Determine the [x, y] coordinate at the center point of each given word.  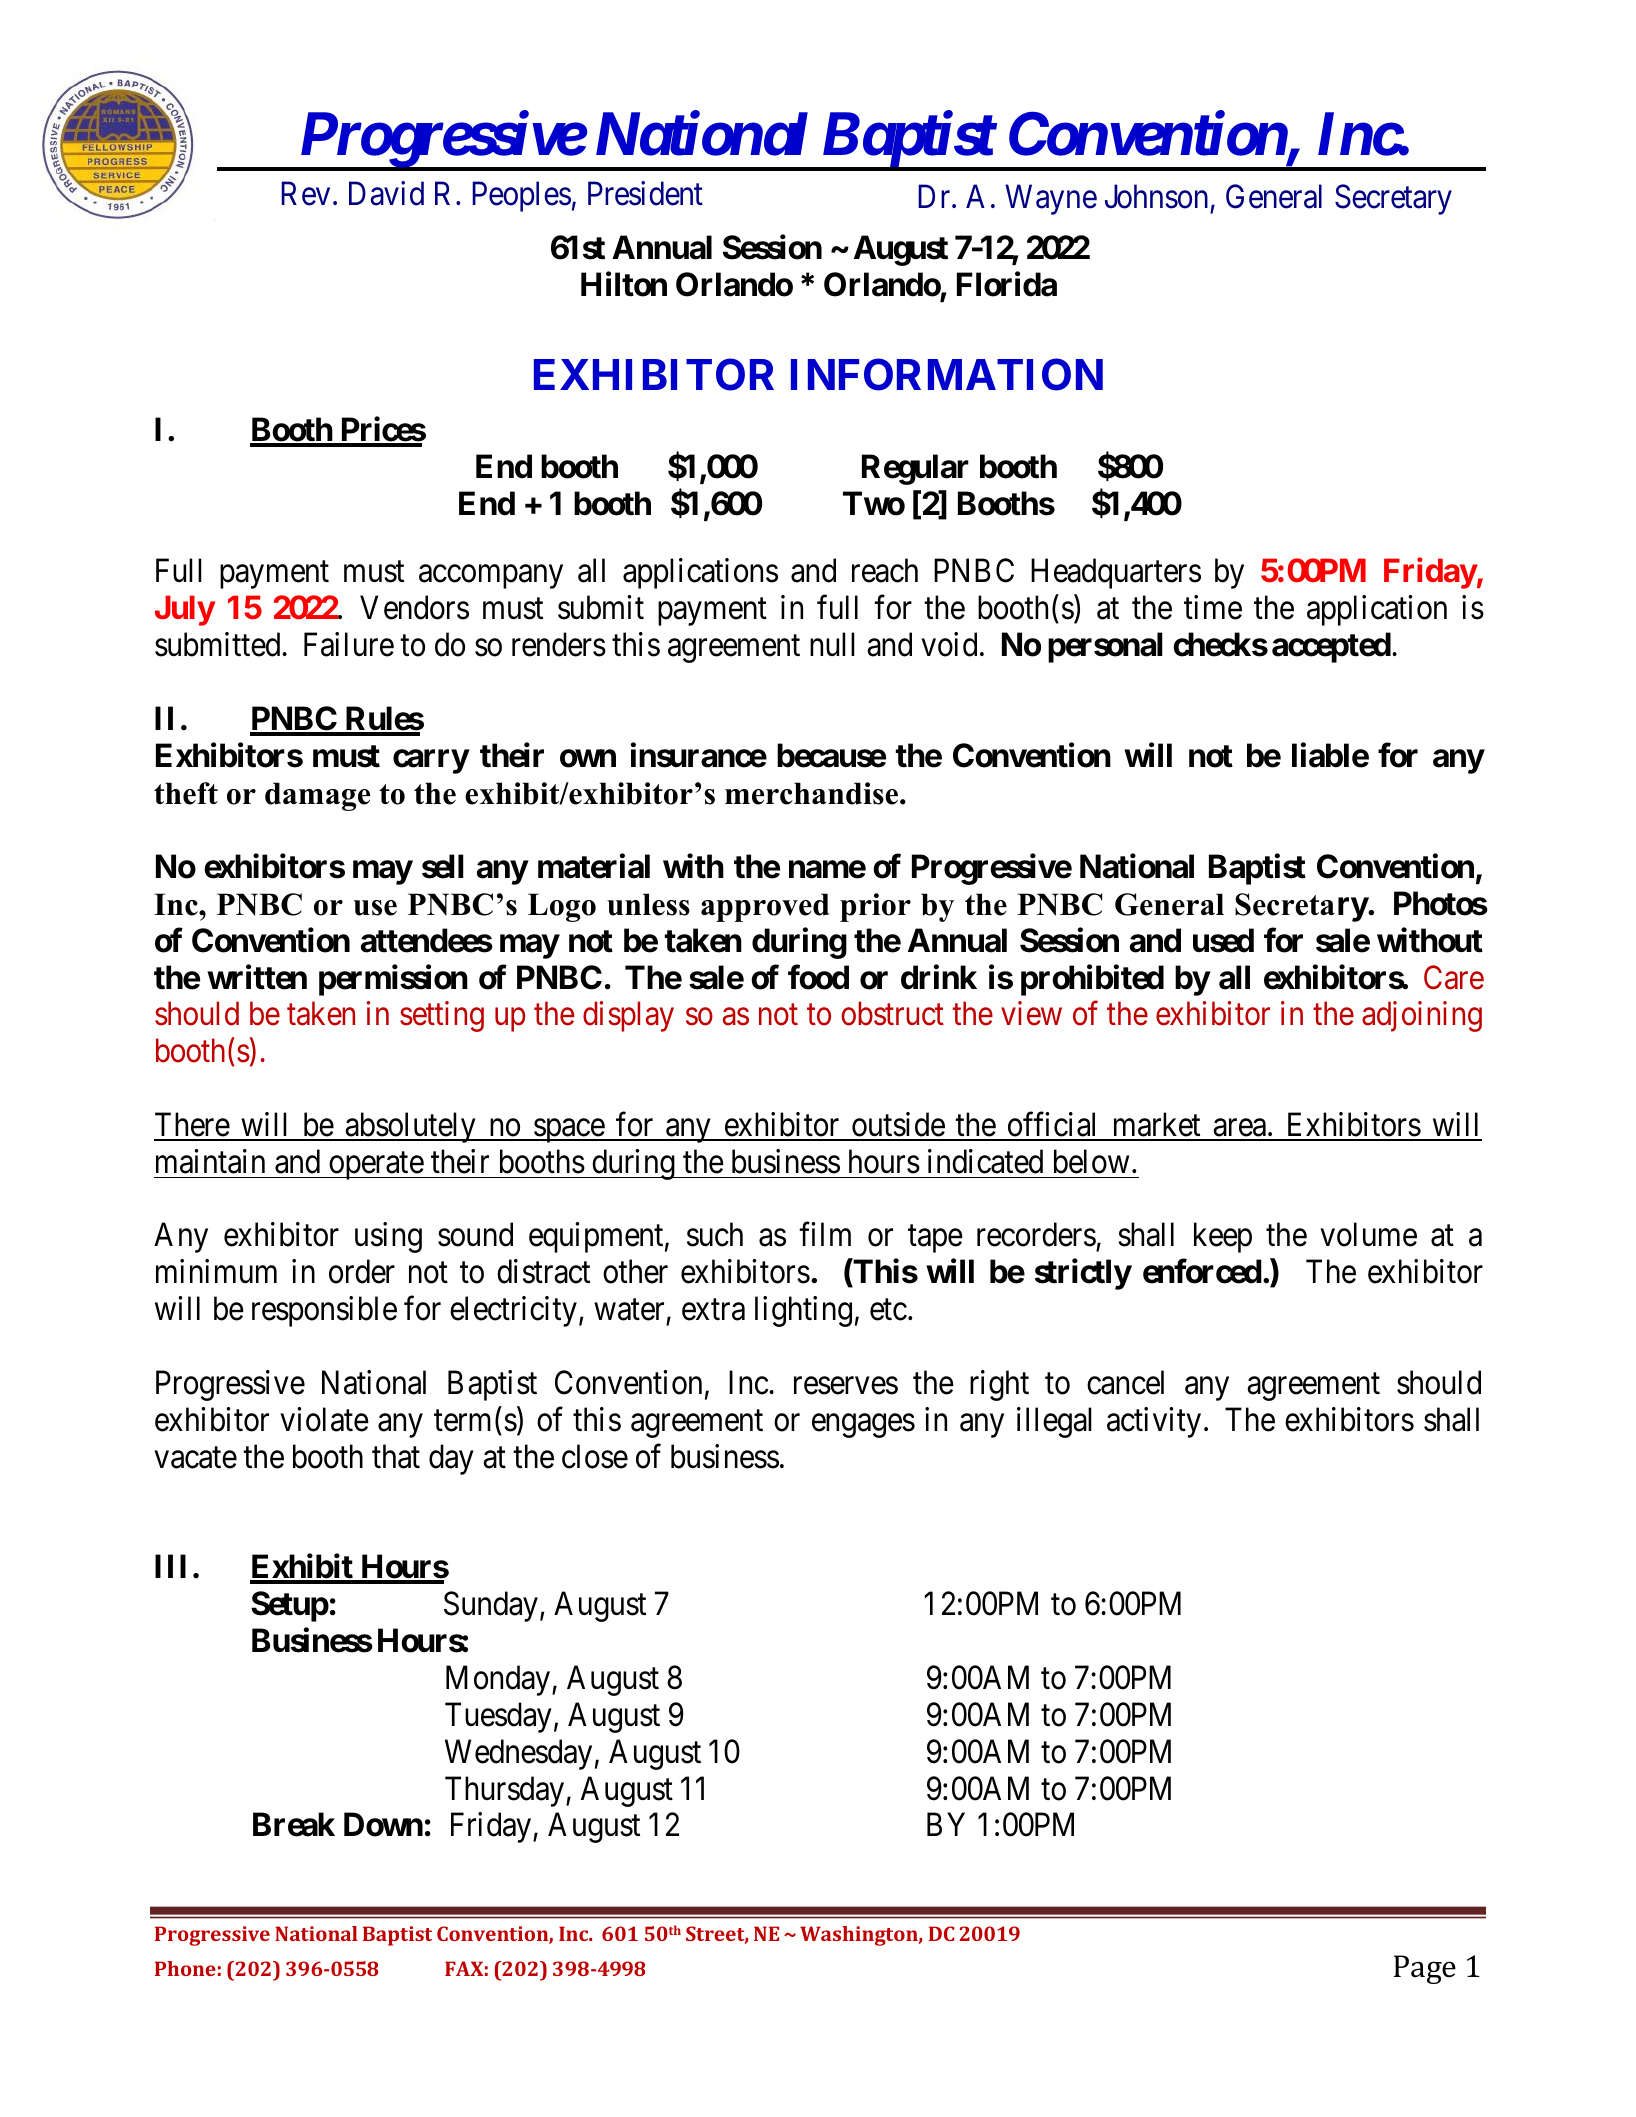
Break [294, 1825]
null [832, 644]
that [396, 1456]
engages [863, 1426]
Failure [349, 644]
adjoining [1422, 1017]
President [645, 193]
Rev [305, 194]
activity [1154, 1422]
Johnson [1156, 196]
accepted [1331, 648]
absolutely [410, 1127]
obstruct [892, 1014]
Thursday [506, 1791]
